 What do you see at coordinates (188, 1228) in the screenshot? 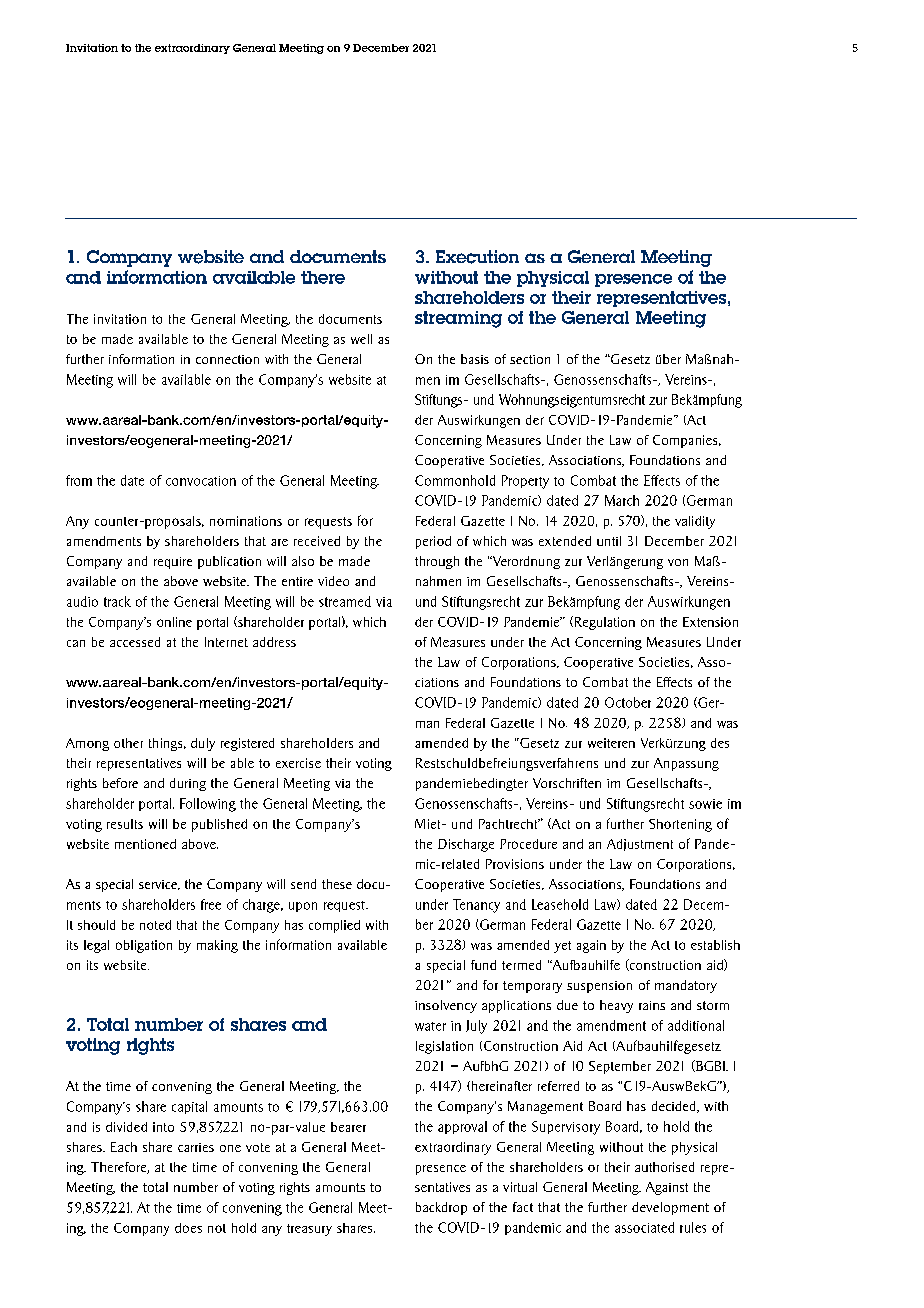
I see `does` at bounding box center [188, 1228].
